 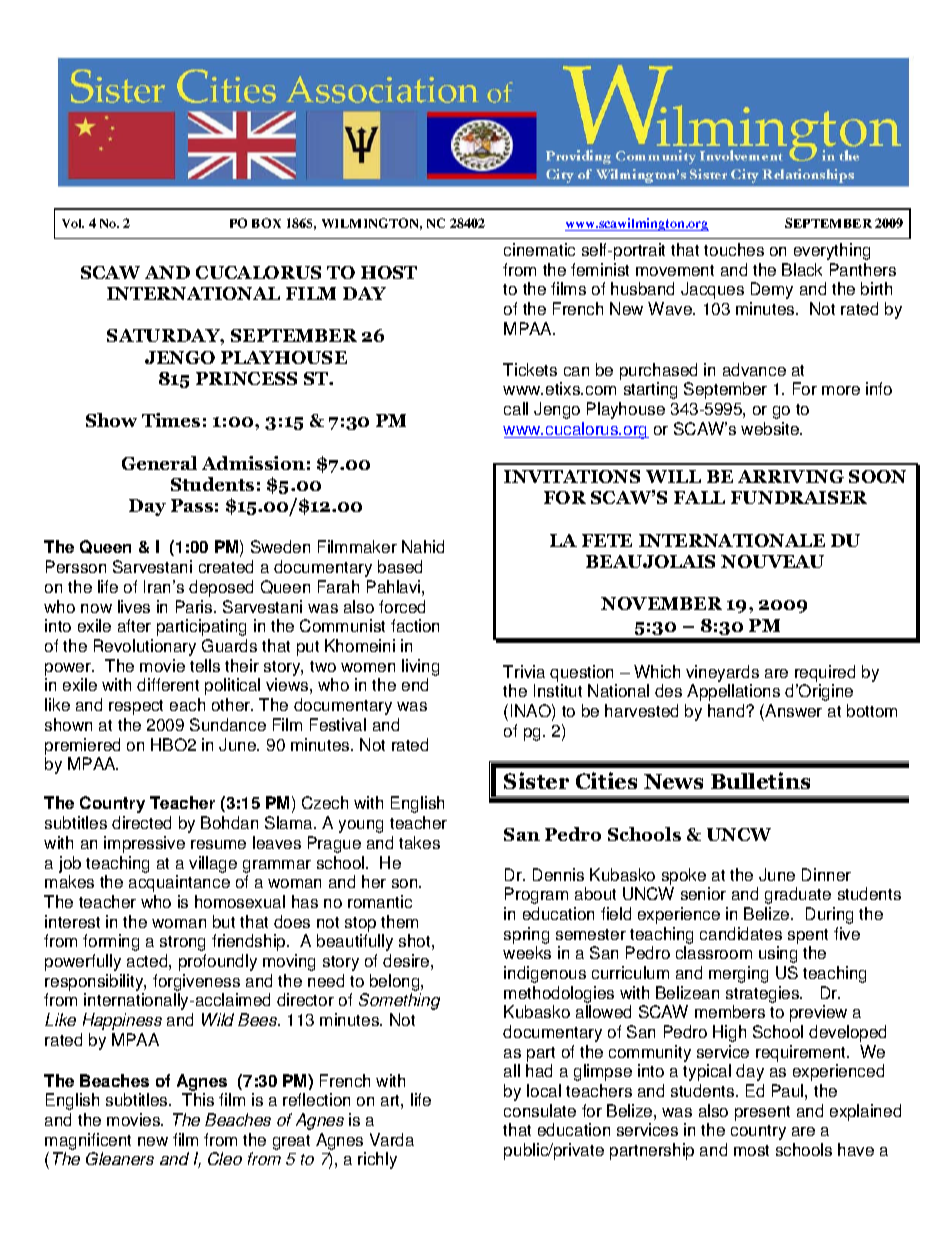 I want to click on Answer, so click(x=793, y=710).
